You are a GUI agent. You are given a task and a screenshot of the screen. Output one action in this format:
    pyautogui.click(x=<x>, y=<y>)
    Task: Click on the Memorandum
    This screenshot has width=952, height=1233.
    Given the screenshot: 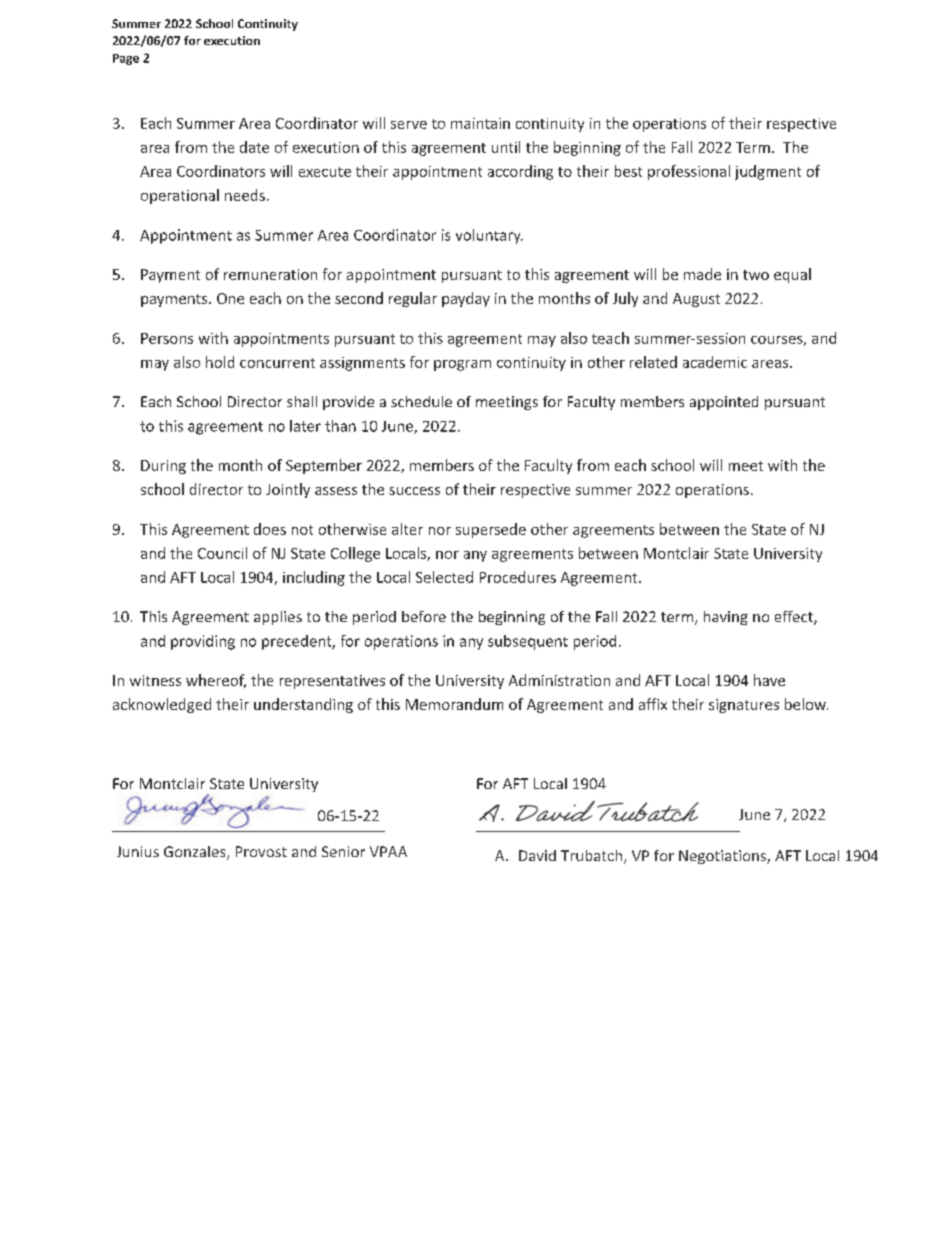 What is the action you would take?
    pyautogui.click(x=454, y=704)
